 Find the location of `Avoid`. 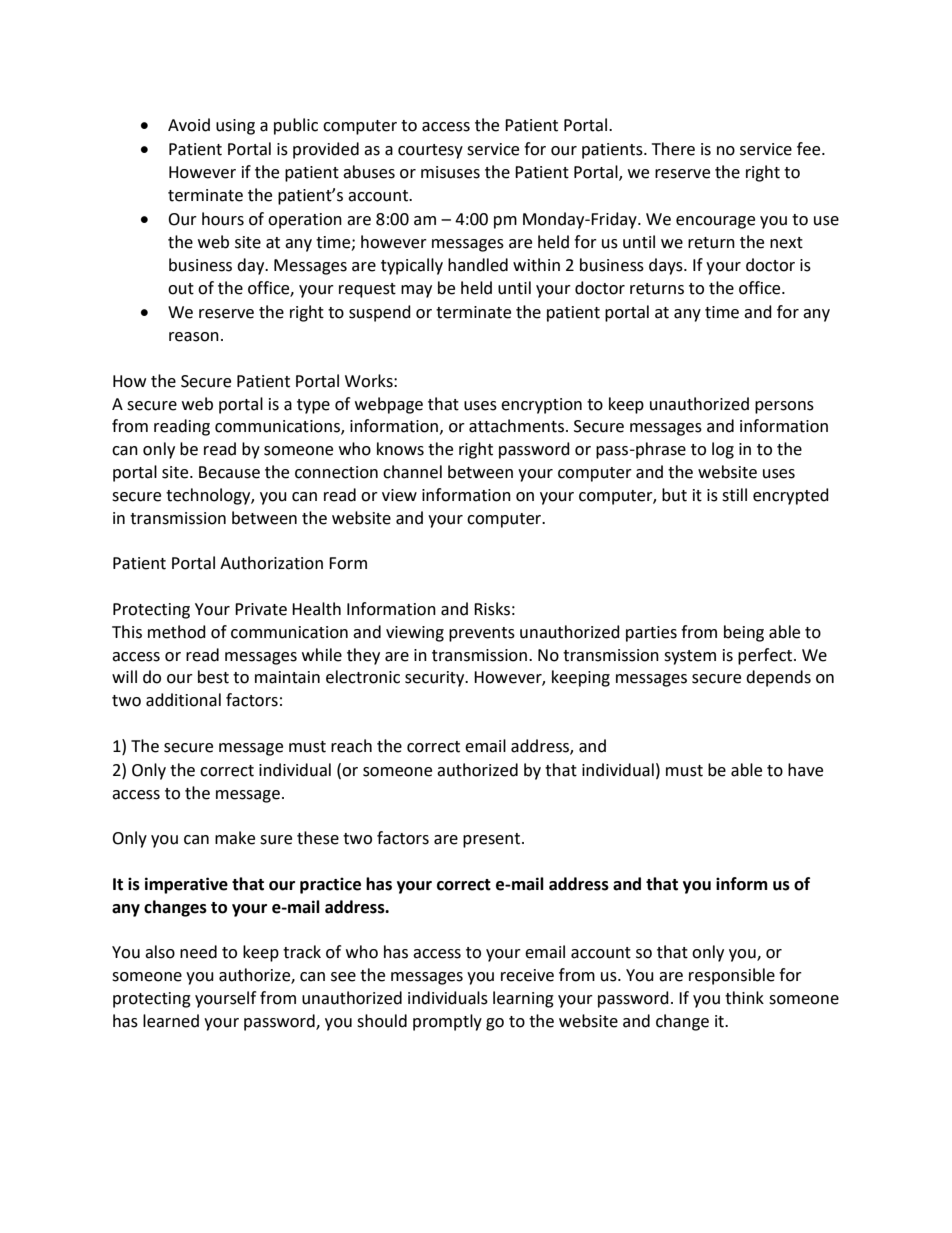

Avoid is located at coordinates (189, 125).
